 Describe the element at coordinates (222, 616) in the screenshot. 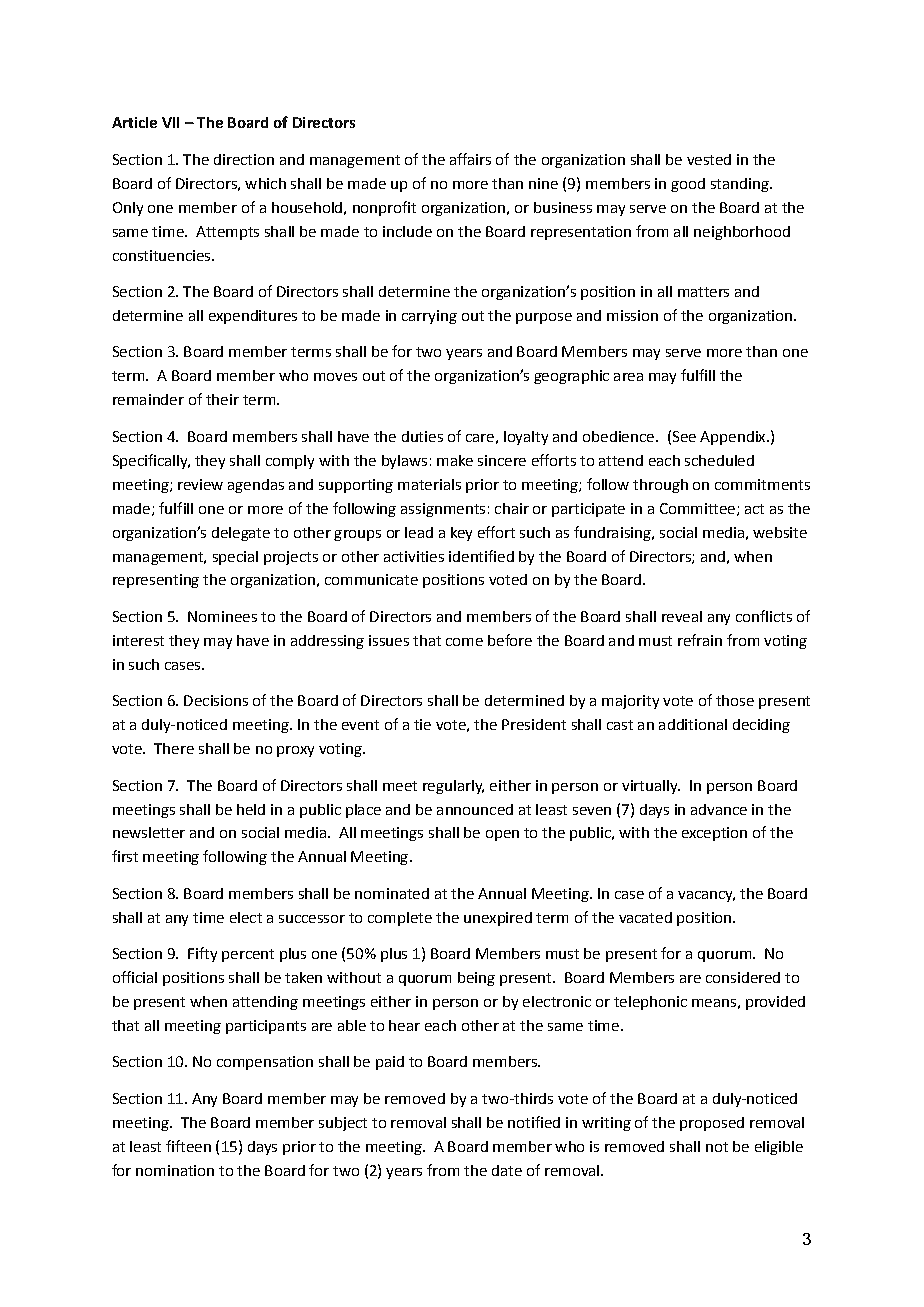

I see `Nominees` at that location.
